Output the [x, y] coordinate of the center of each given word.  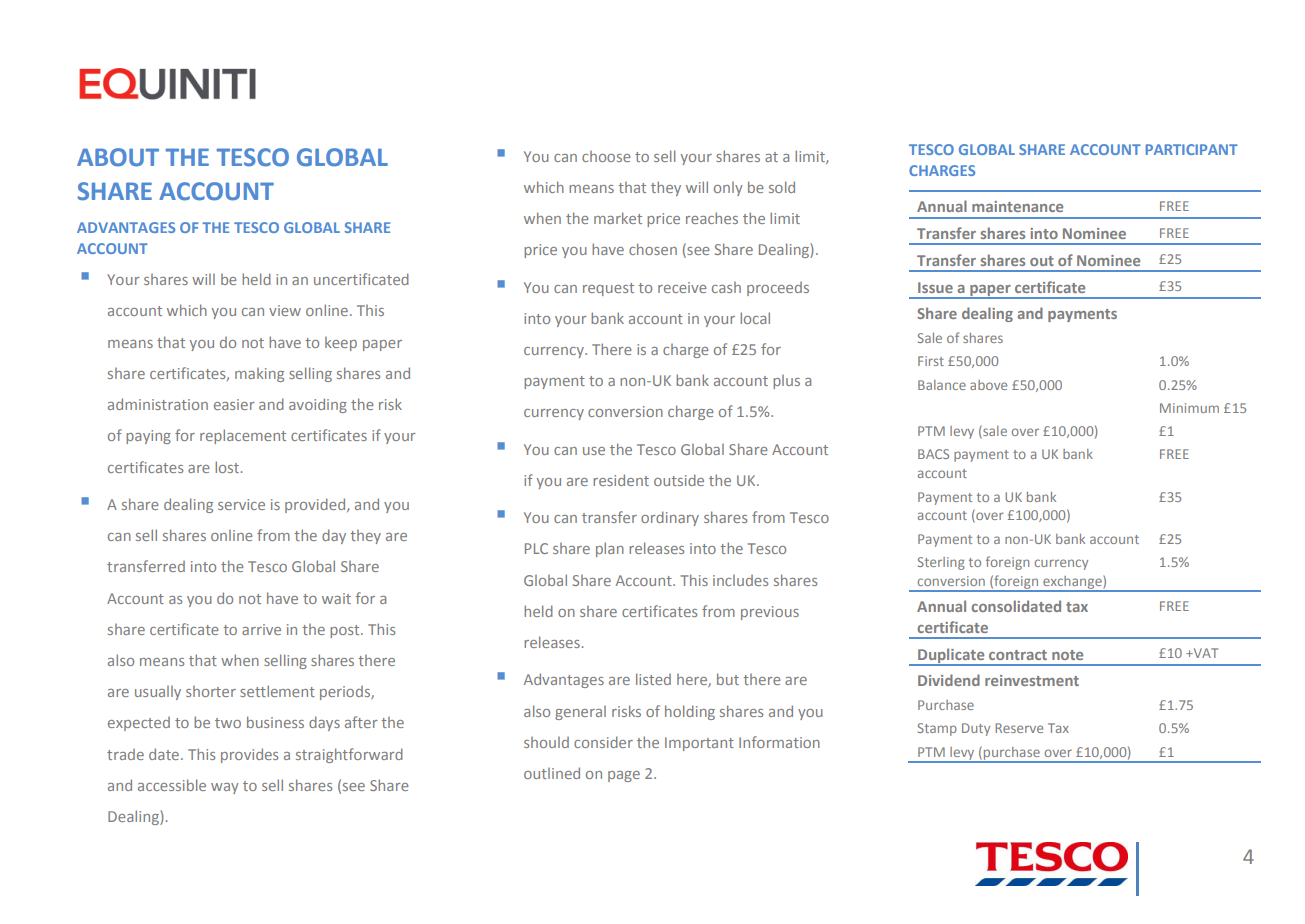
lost [228, 467]
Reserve [1019, 728]
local [755, 318]
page [624, 776]
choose [606, 156]
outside [679, 480]
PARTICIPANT [1192, 149]
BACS [933, 454]
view [285, 310]
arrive [261, 629]
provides [249, 755]
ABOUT [118, 157]
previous [770, 613]
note [1067, 655]
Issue [935, 287]
